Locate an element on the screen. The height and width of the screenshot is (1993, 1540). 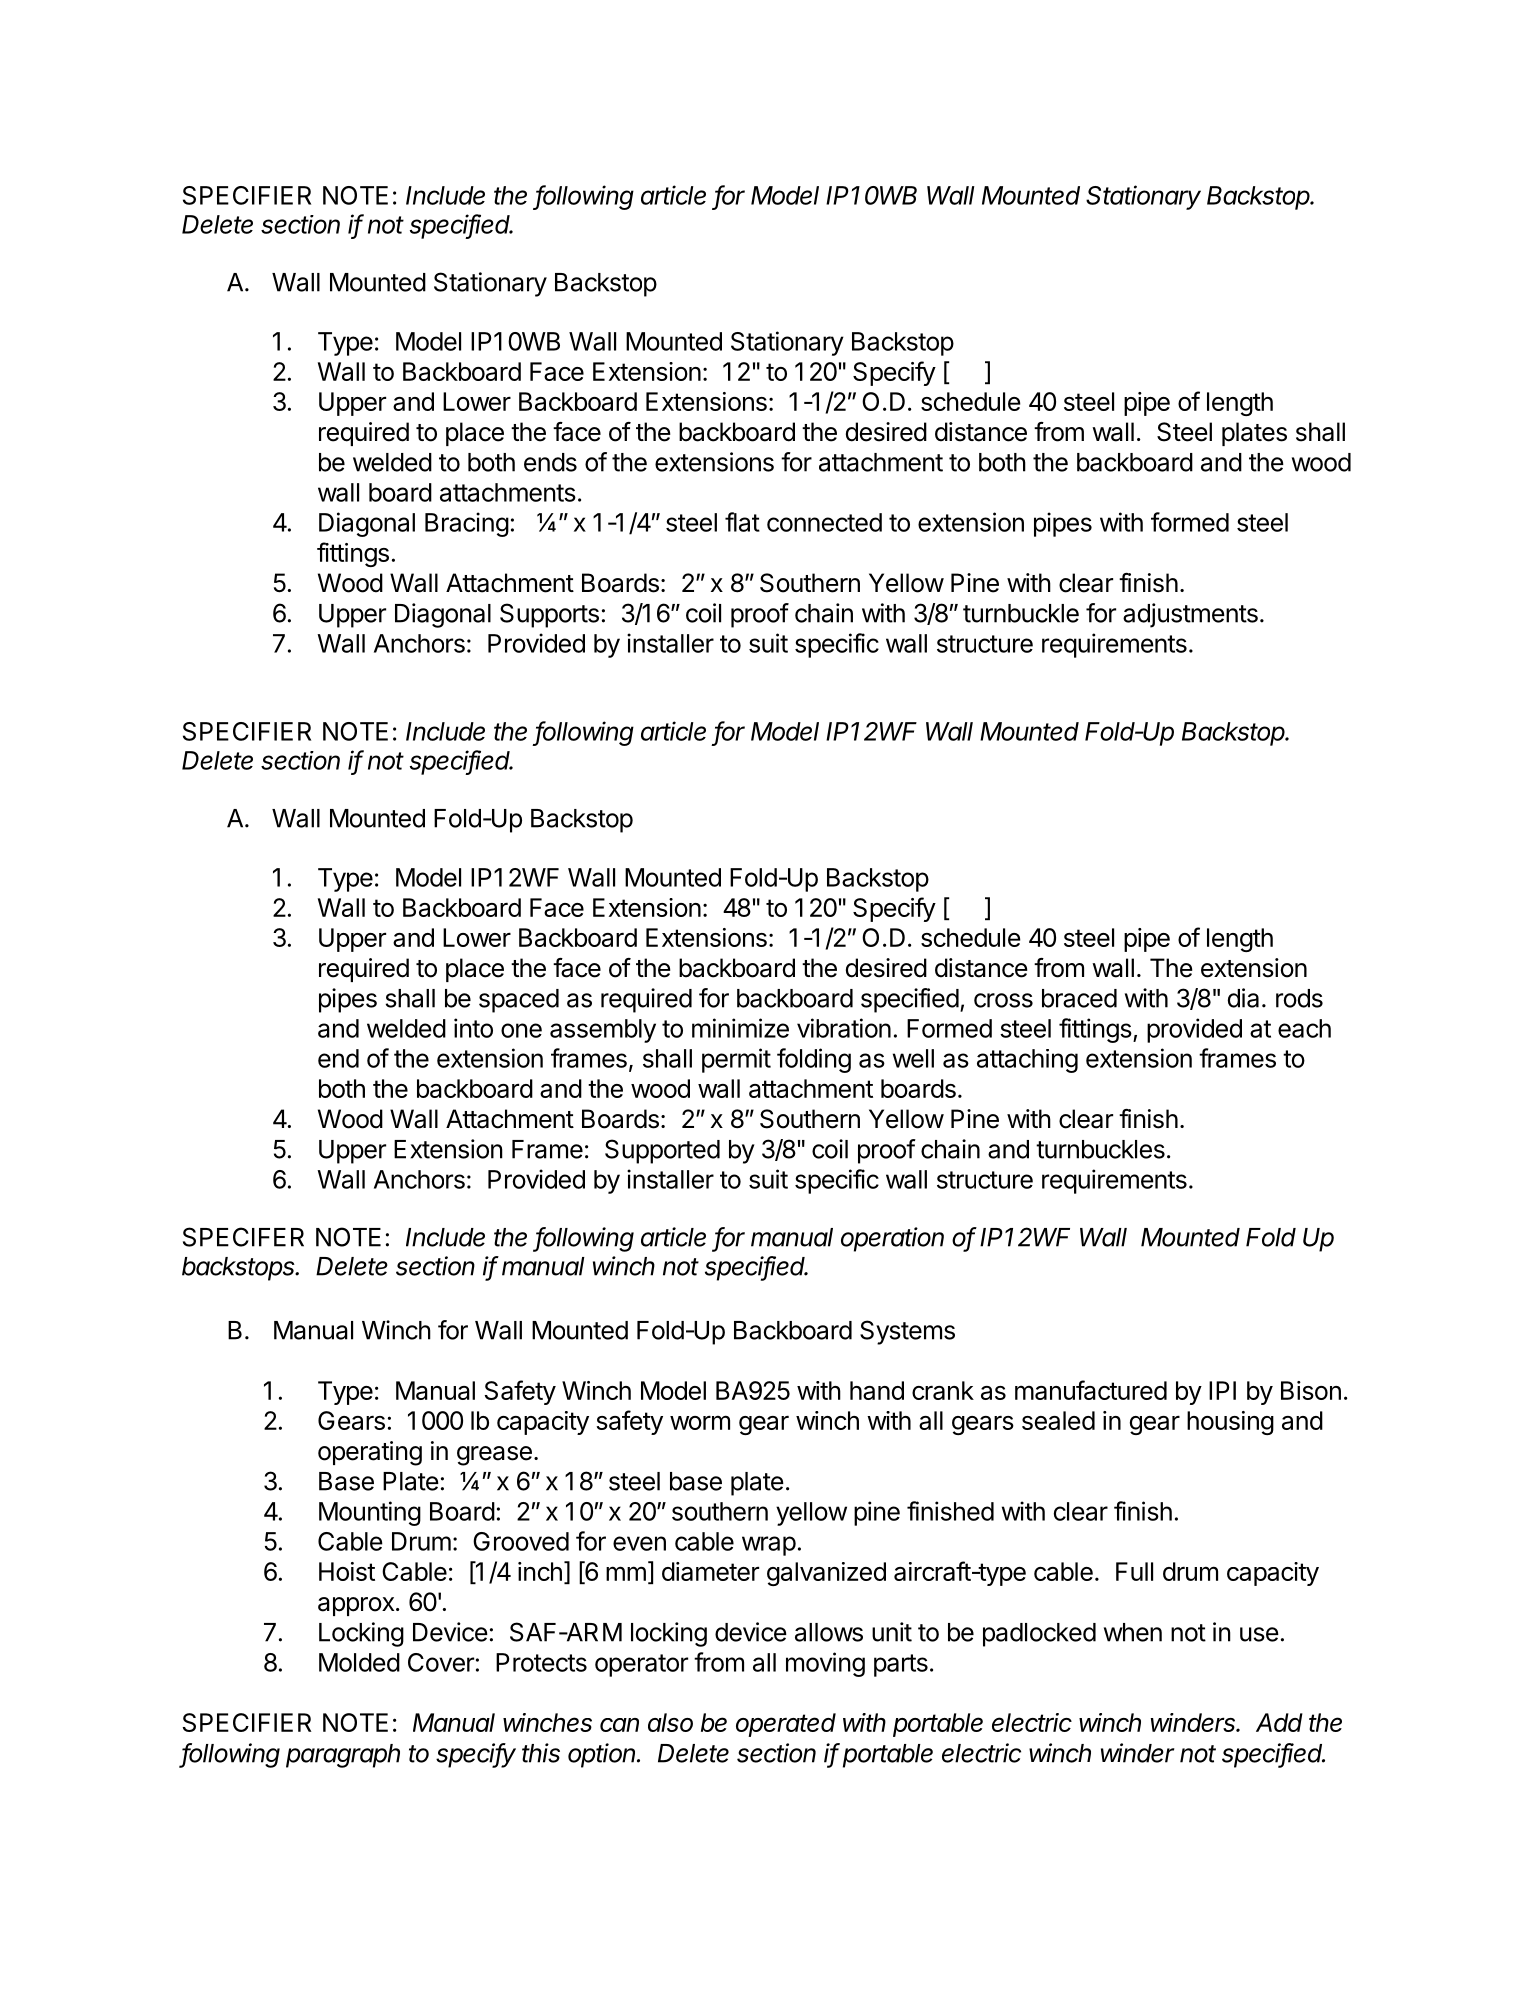
adjustments is located at coordinates (1190, 615).
